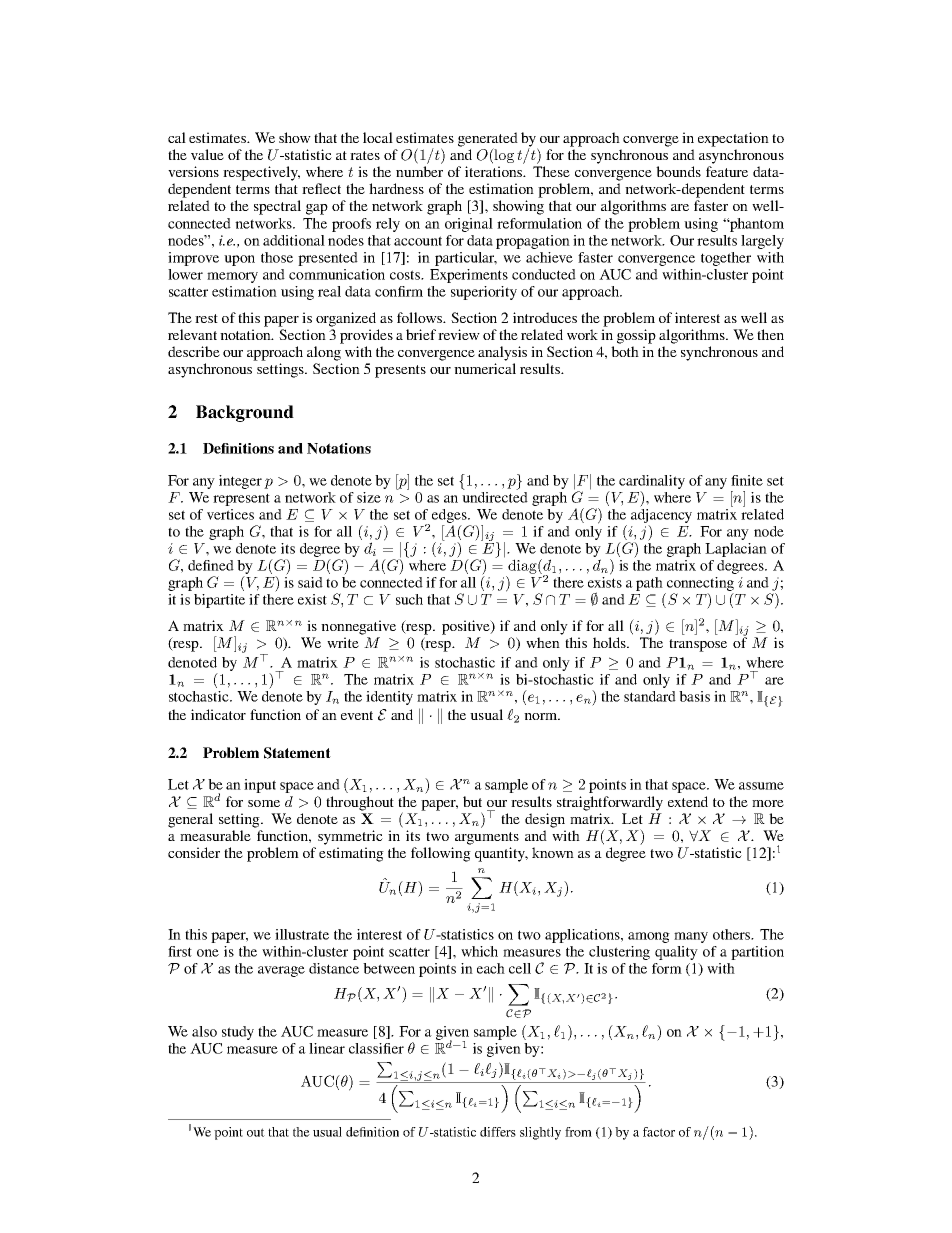 This screenshot has width=952, height=1233. What do you see at coordinates (678, 171) in the screenshot?
I see `bounds` at bounding box center [678, 171].
